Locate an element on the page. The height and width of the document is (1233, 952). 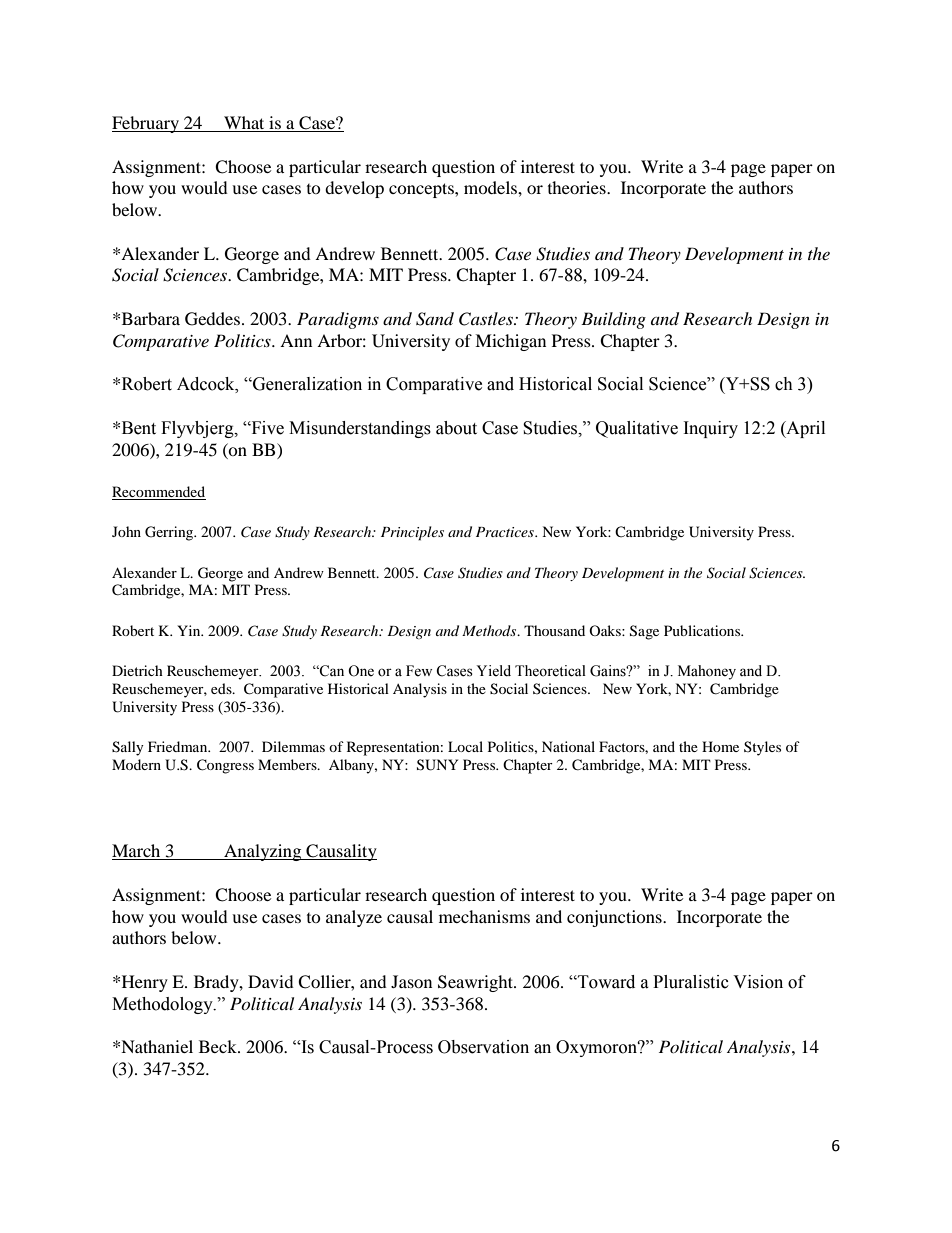
Methods is located at coordinates (490, 630).
